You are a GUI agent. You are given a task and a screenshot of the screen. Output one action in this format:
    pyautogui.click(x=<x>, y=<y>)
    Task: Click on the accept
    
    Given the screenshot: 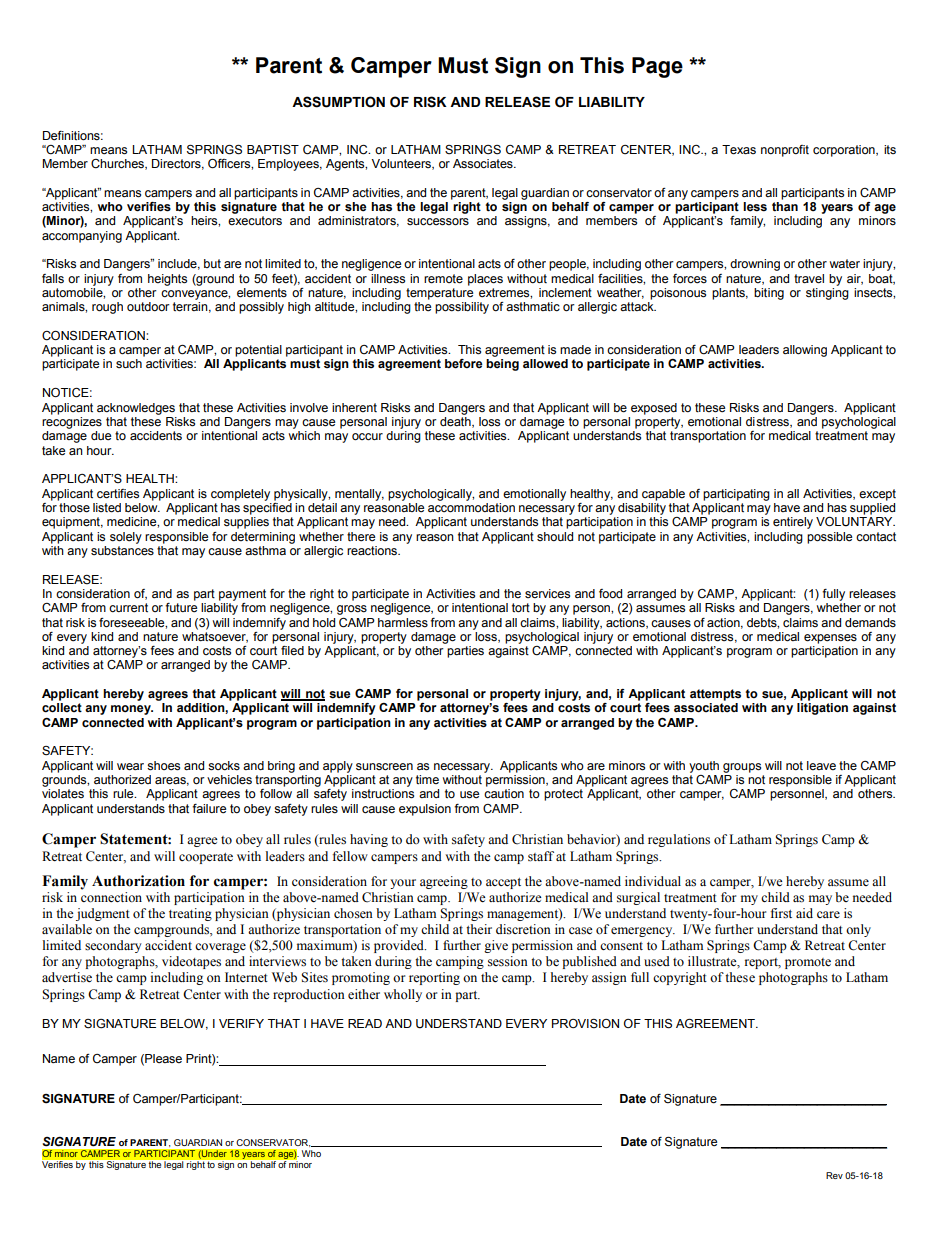 What is the action you would take?
    pyautogui.click(x=503, y=883)
